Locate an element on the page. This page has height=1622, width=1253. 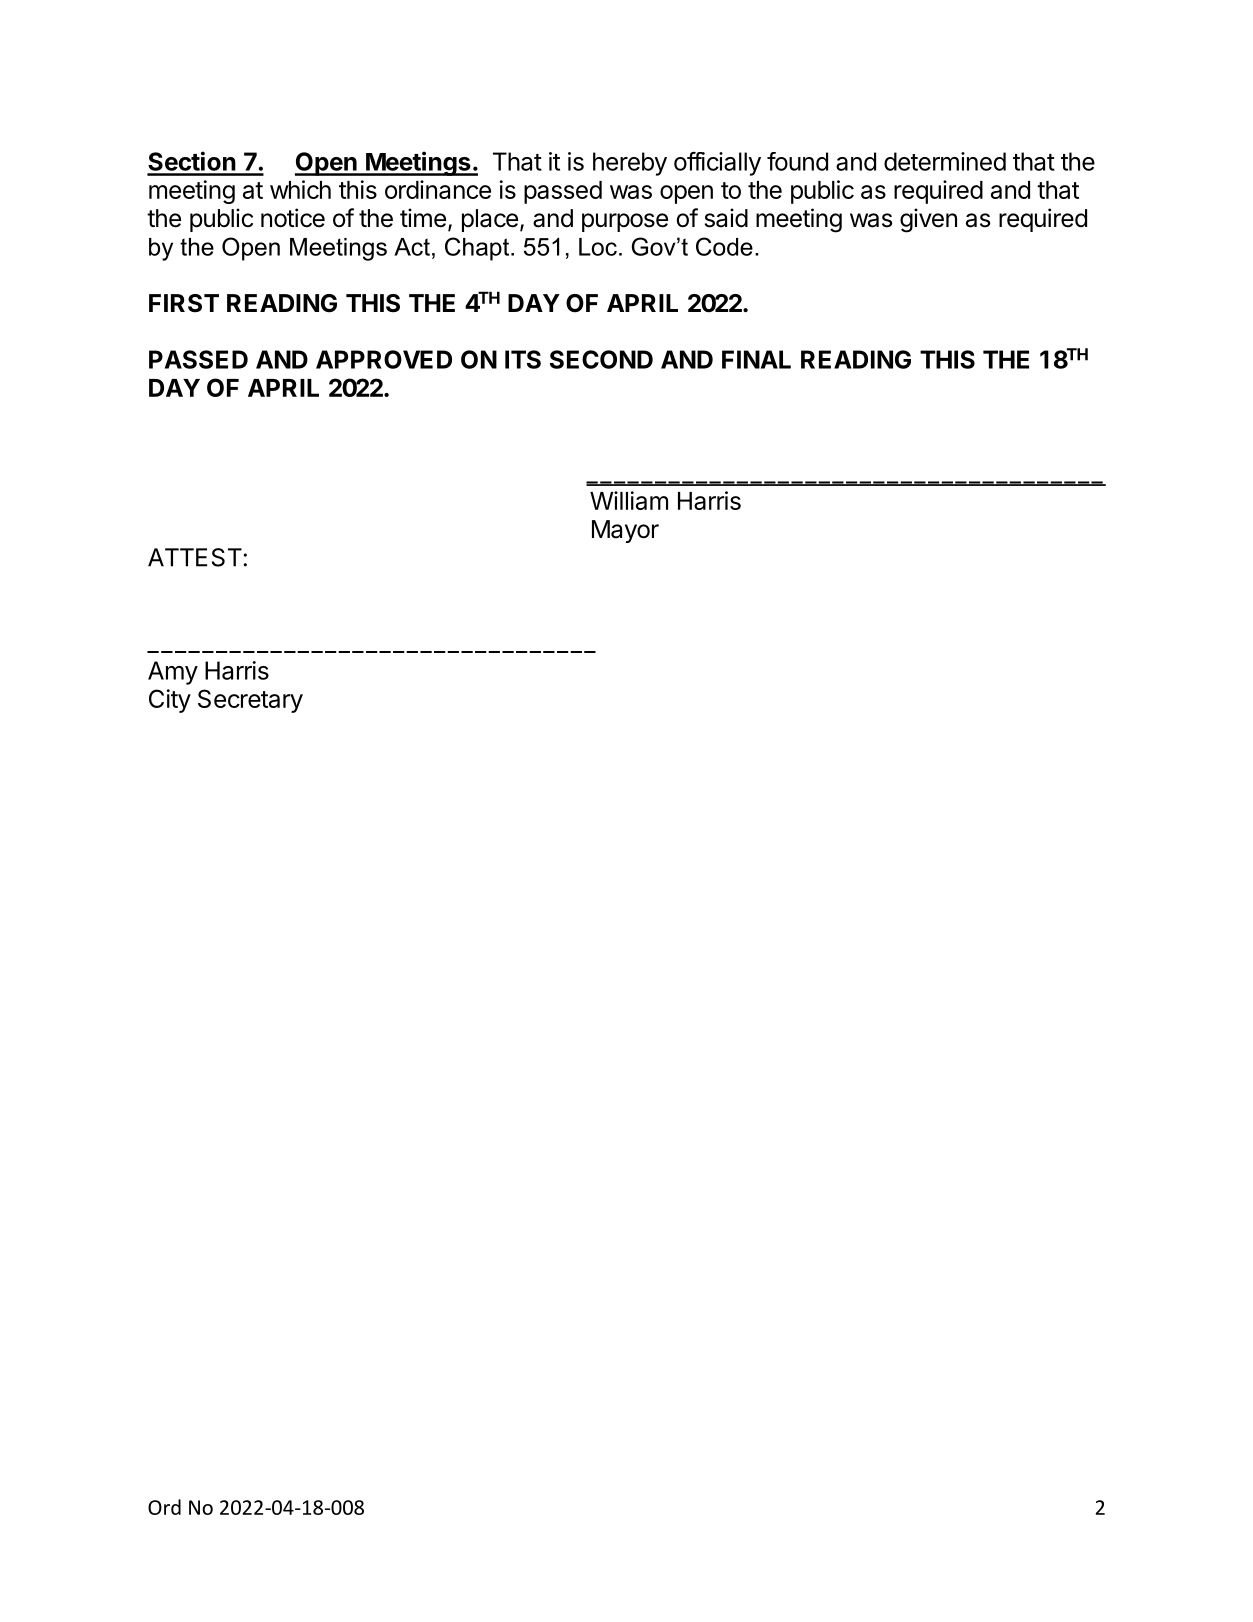
FINAL is located at coordinates (756, 359).
